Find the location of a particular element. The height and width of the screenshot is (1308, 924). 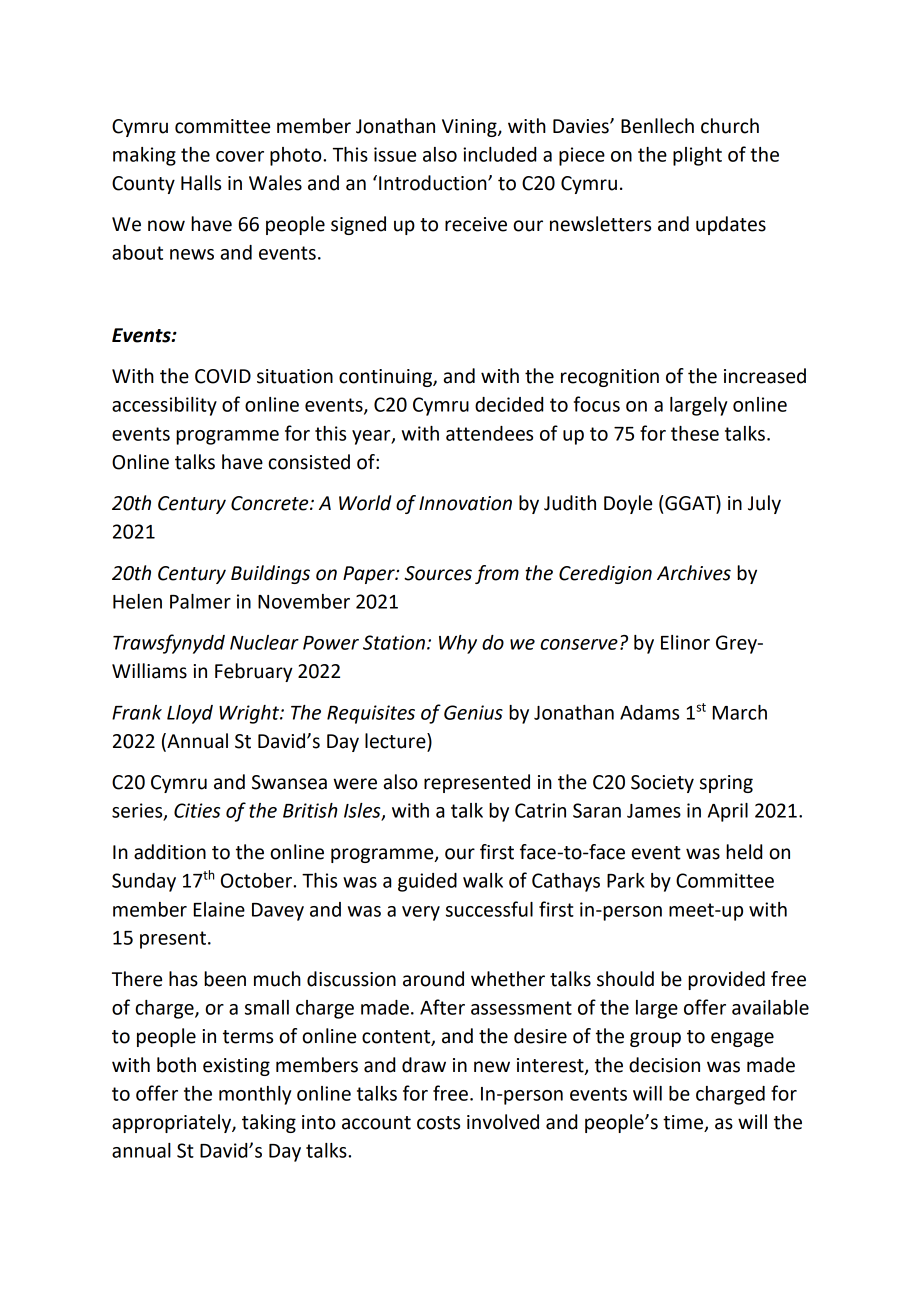

existing is located at coordinates (236, 1067).
